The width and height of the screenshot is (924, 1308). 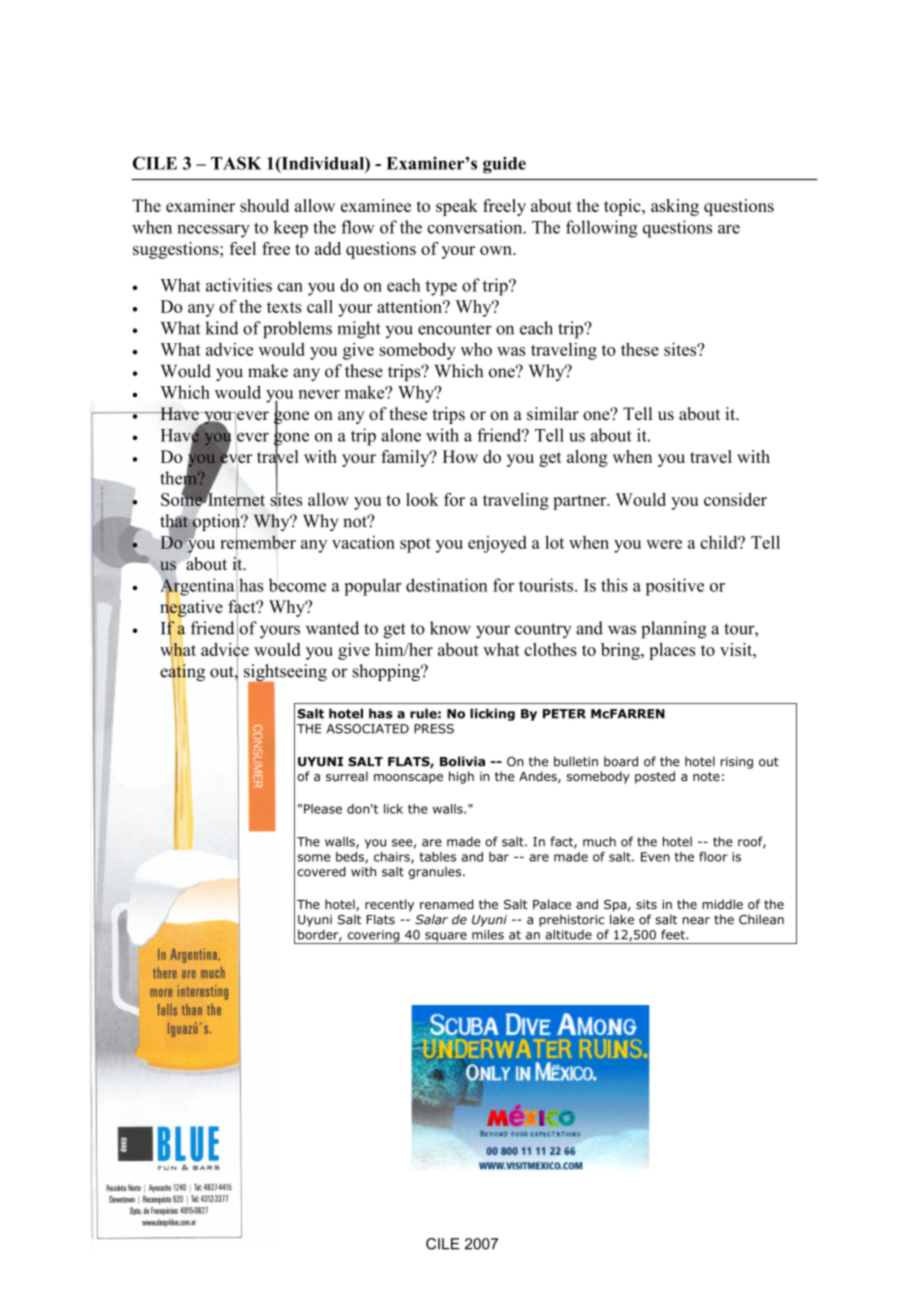 What do you see at coordinates (191, 608) in the screenshot?
I see `negative` at bounding box center [191, 608].
